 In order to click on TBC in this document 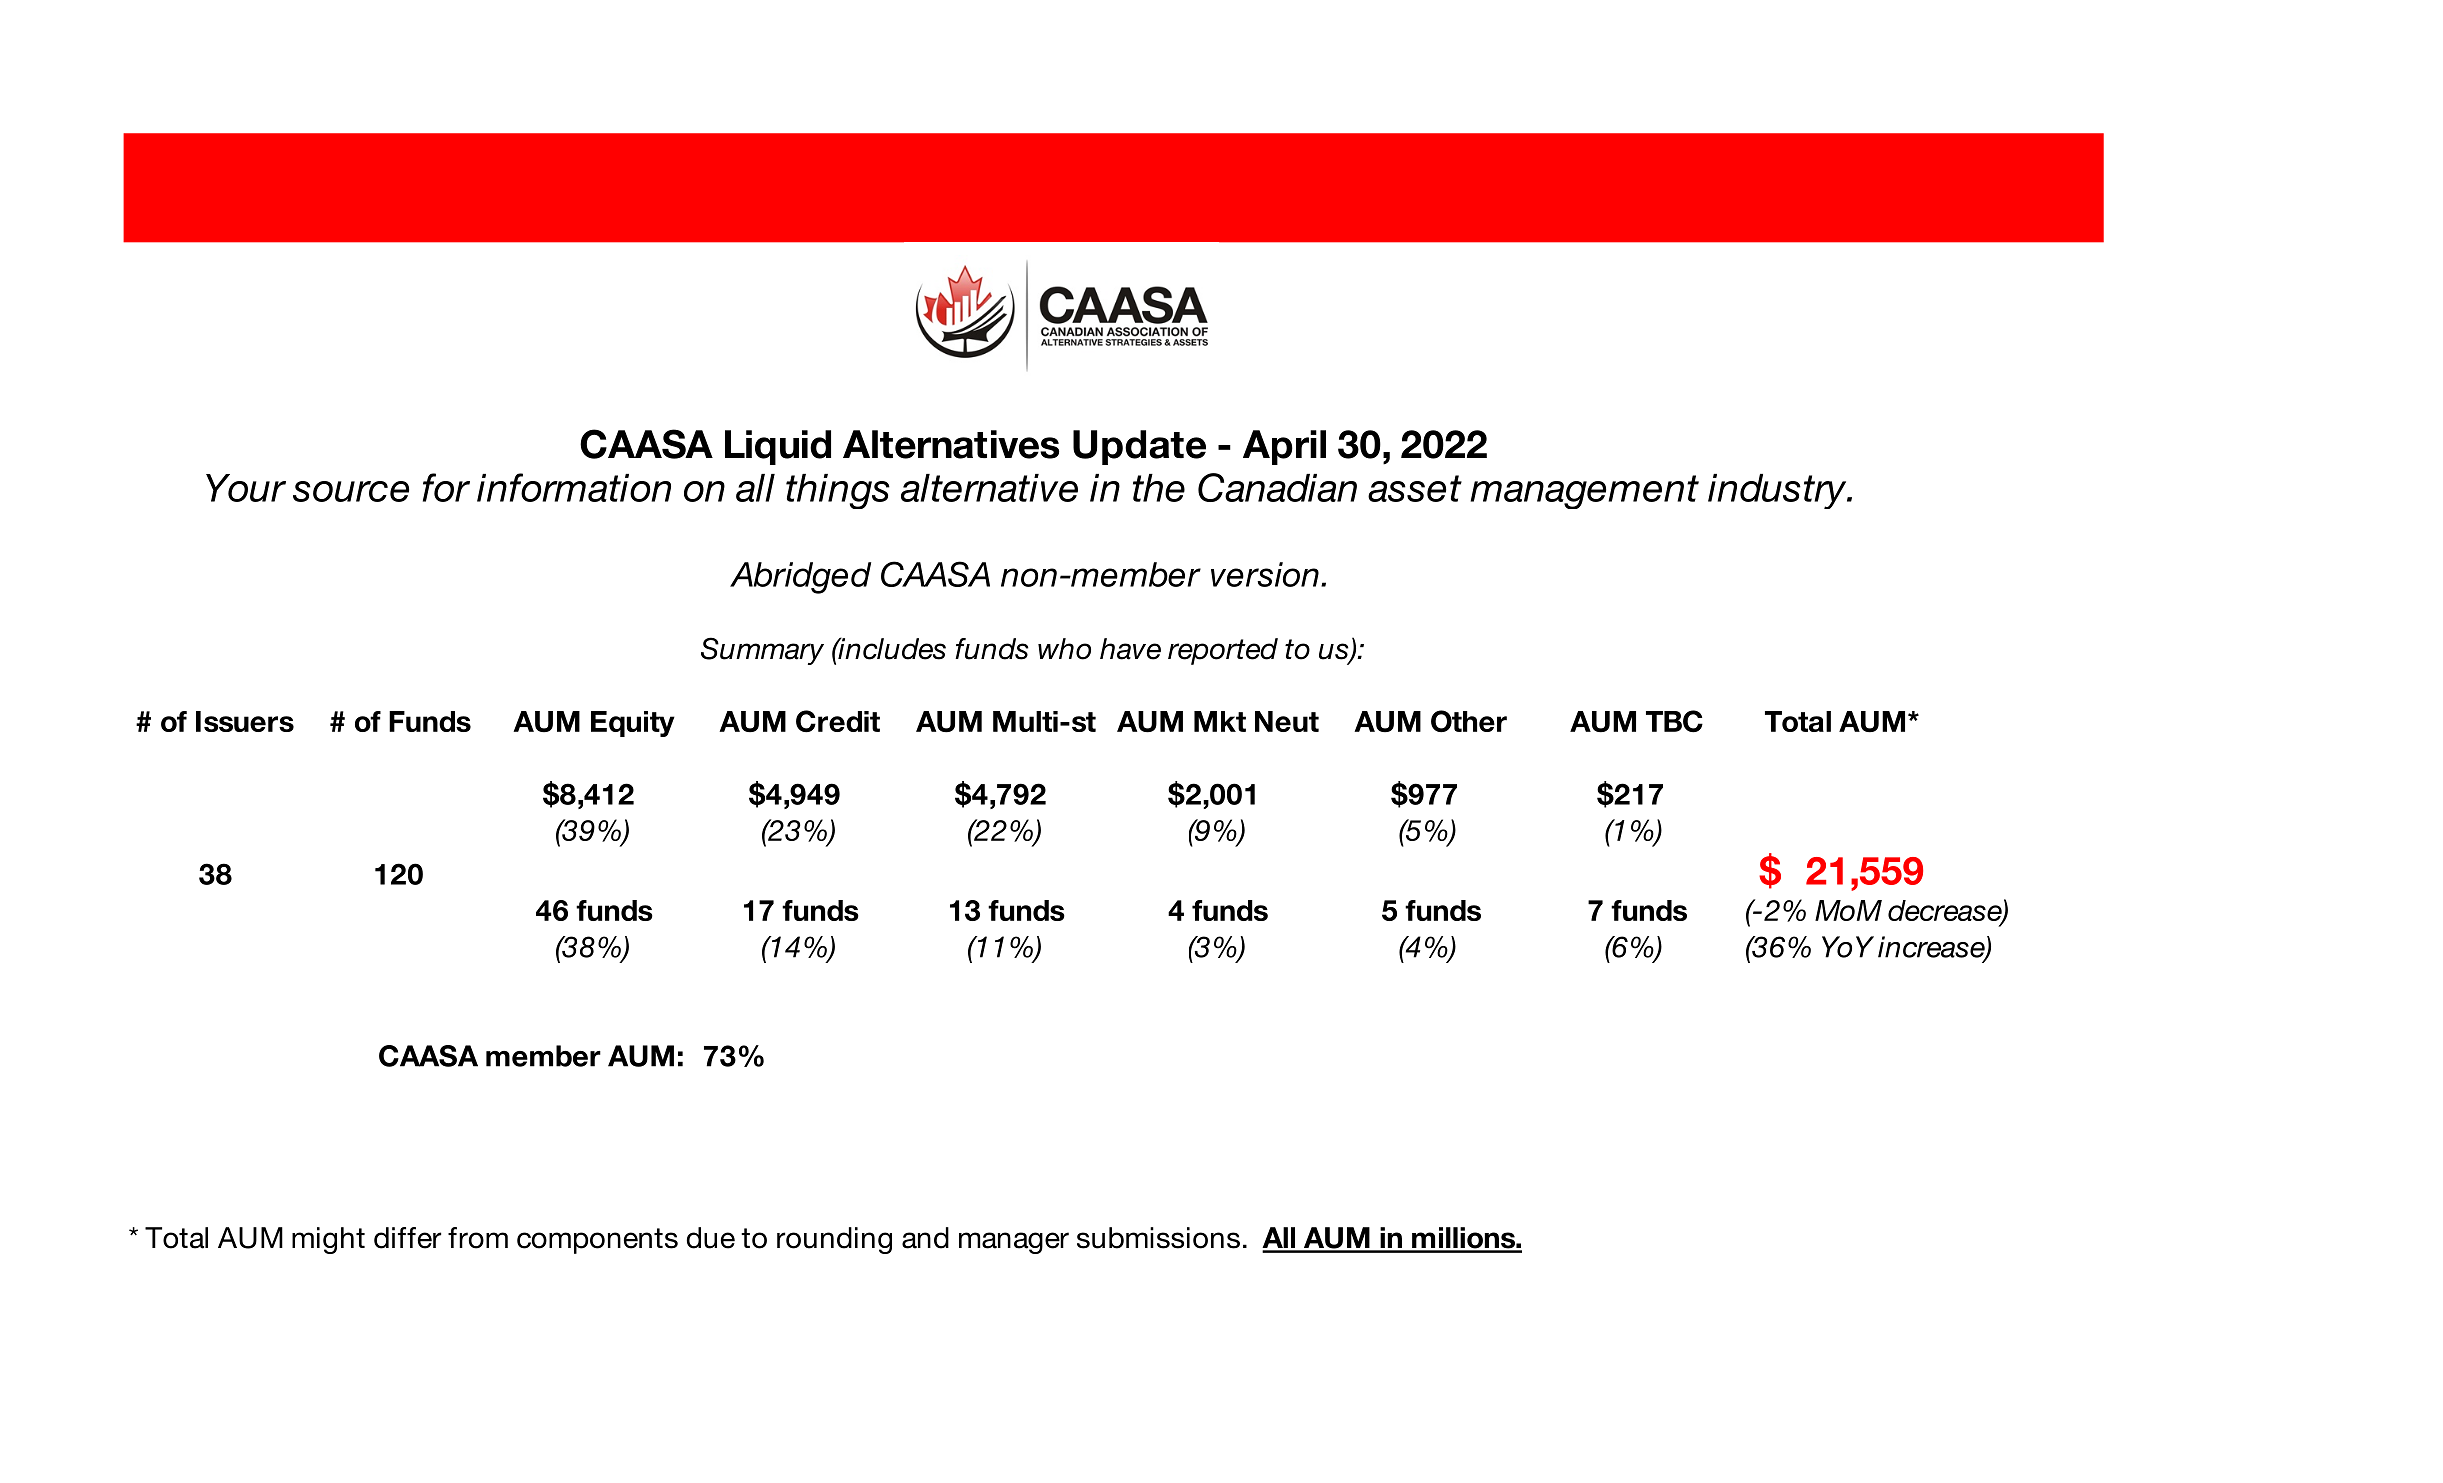, I will do `click(1674, 721)`.
